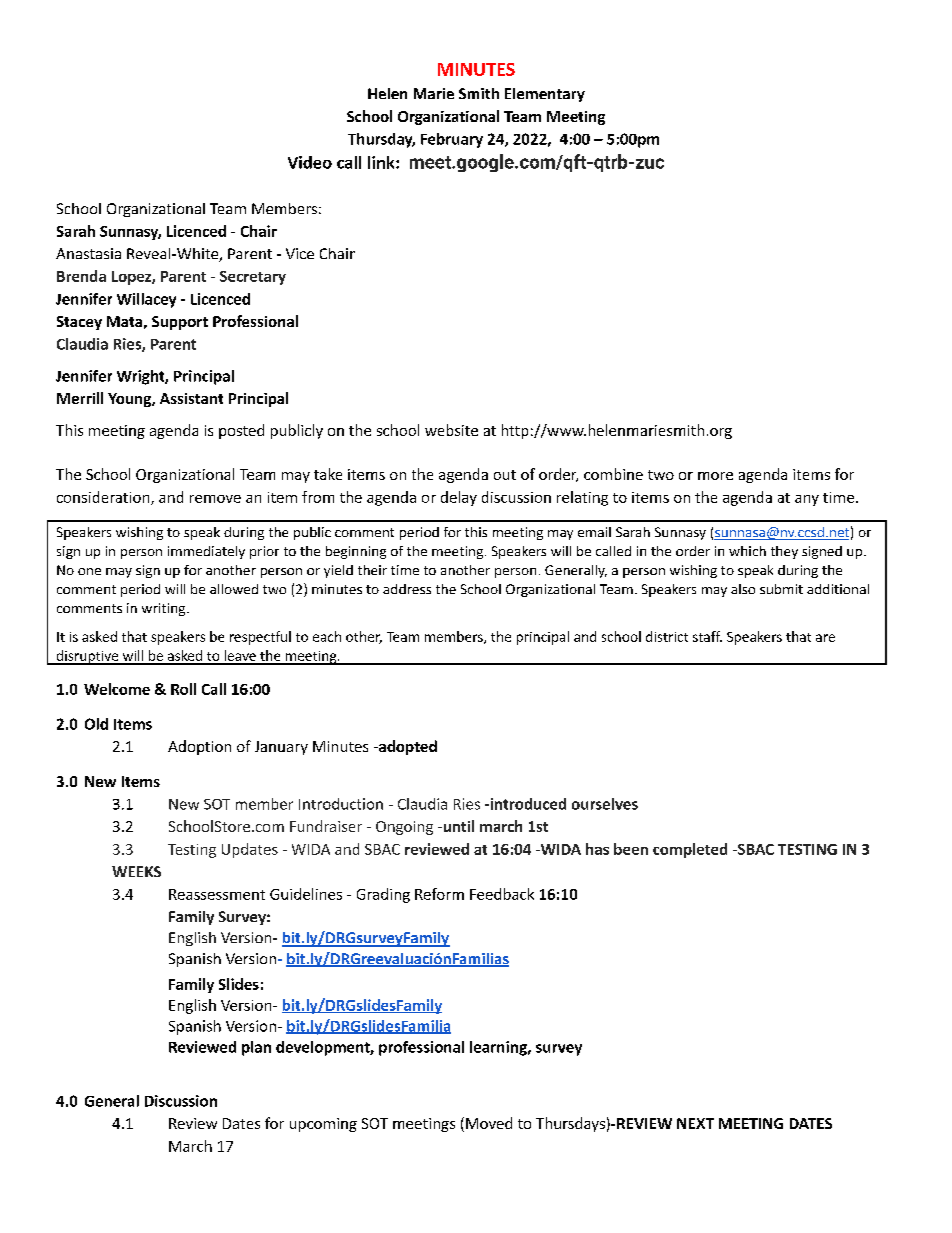 This image has width=952, height=1233. I want to click on posted, so click(241, 431).
